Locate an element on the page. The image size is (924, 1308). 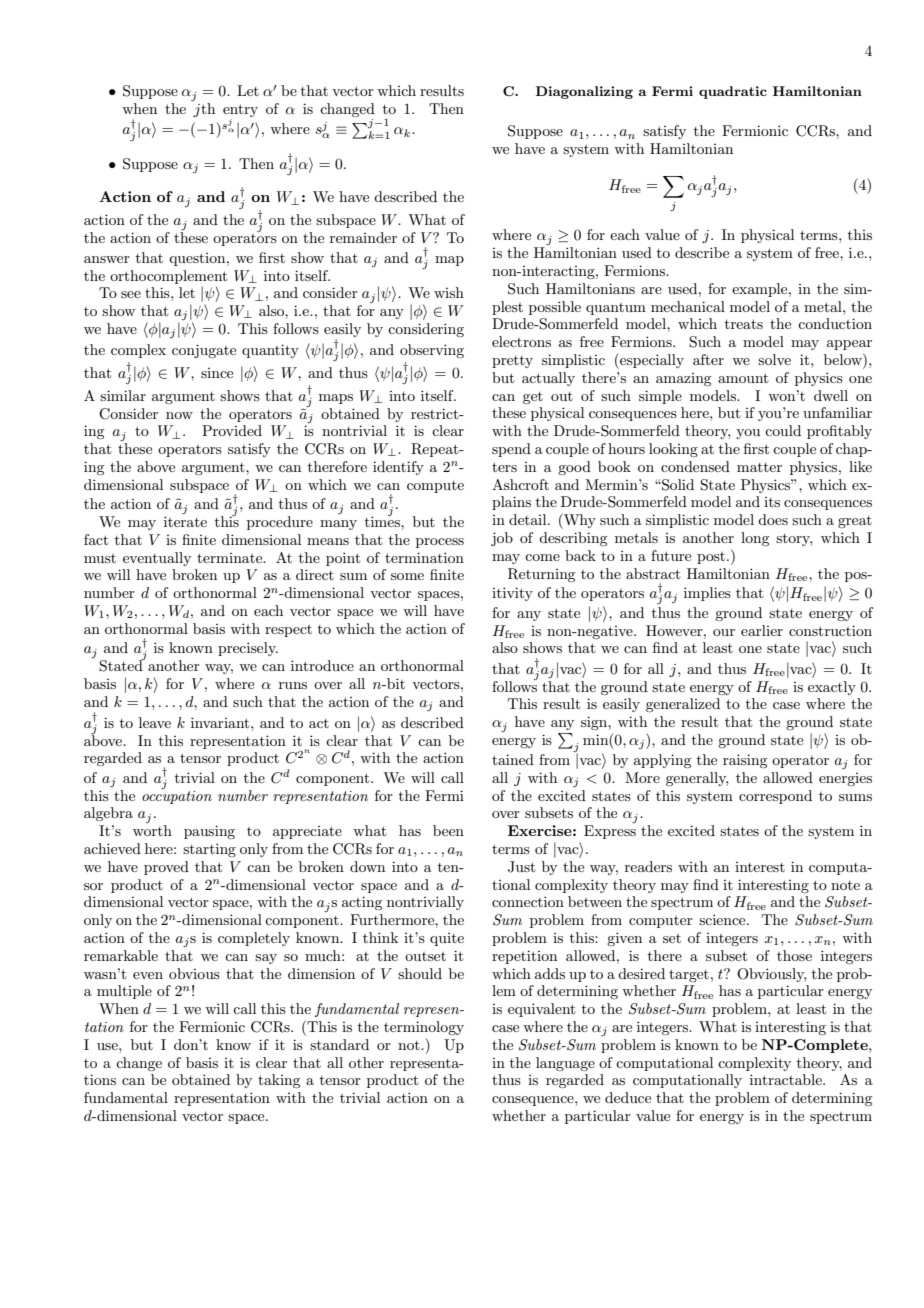
earlier is located at coordinates (762, 630).
